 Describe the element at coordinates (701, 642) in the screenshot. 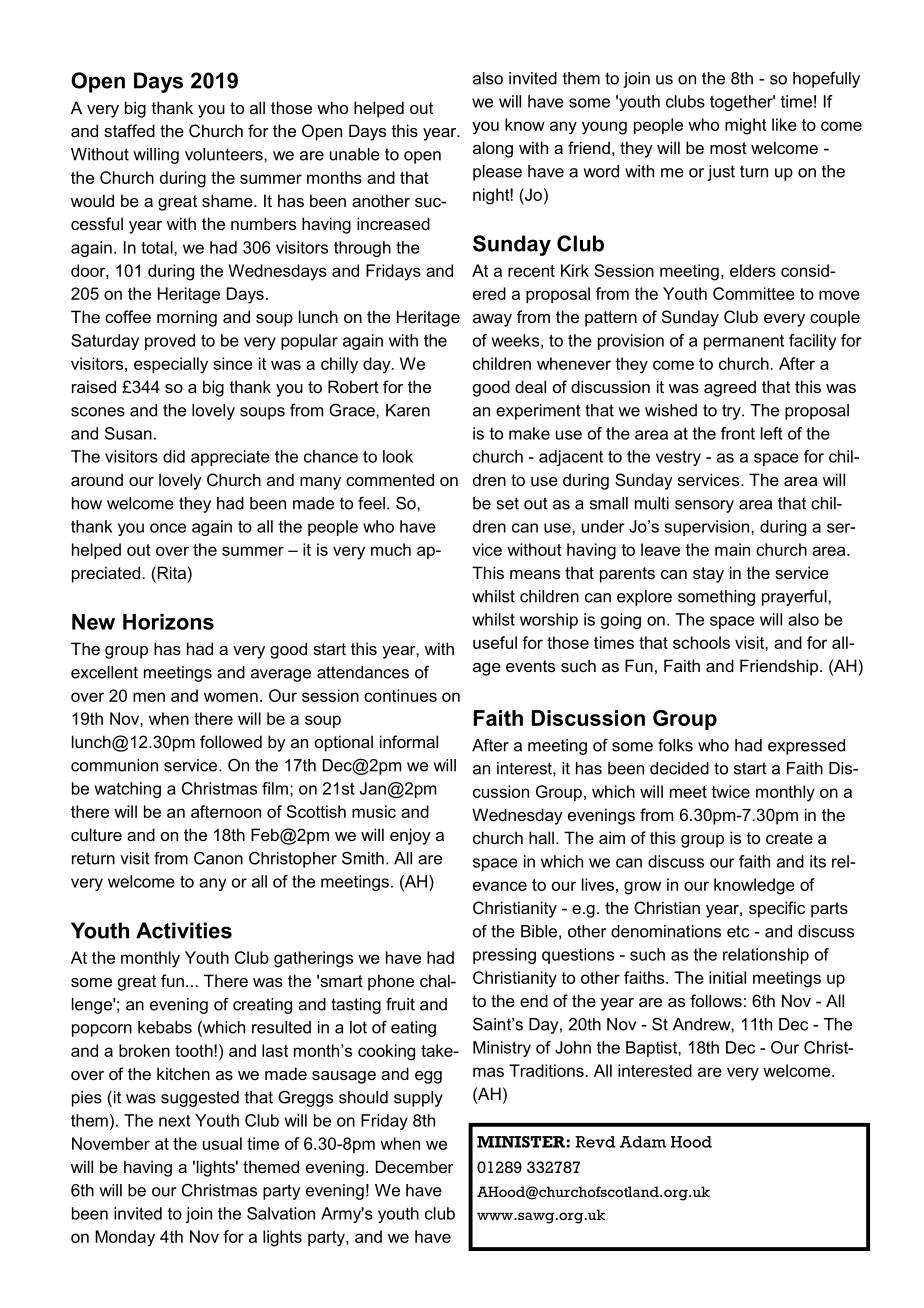

I see `schools` at that location.
